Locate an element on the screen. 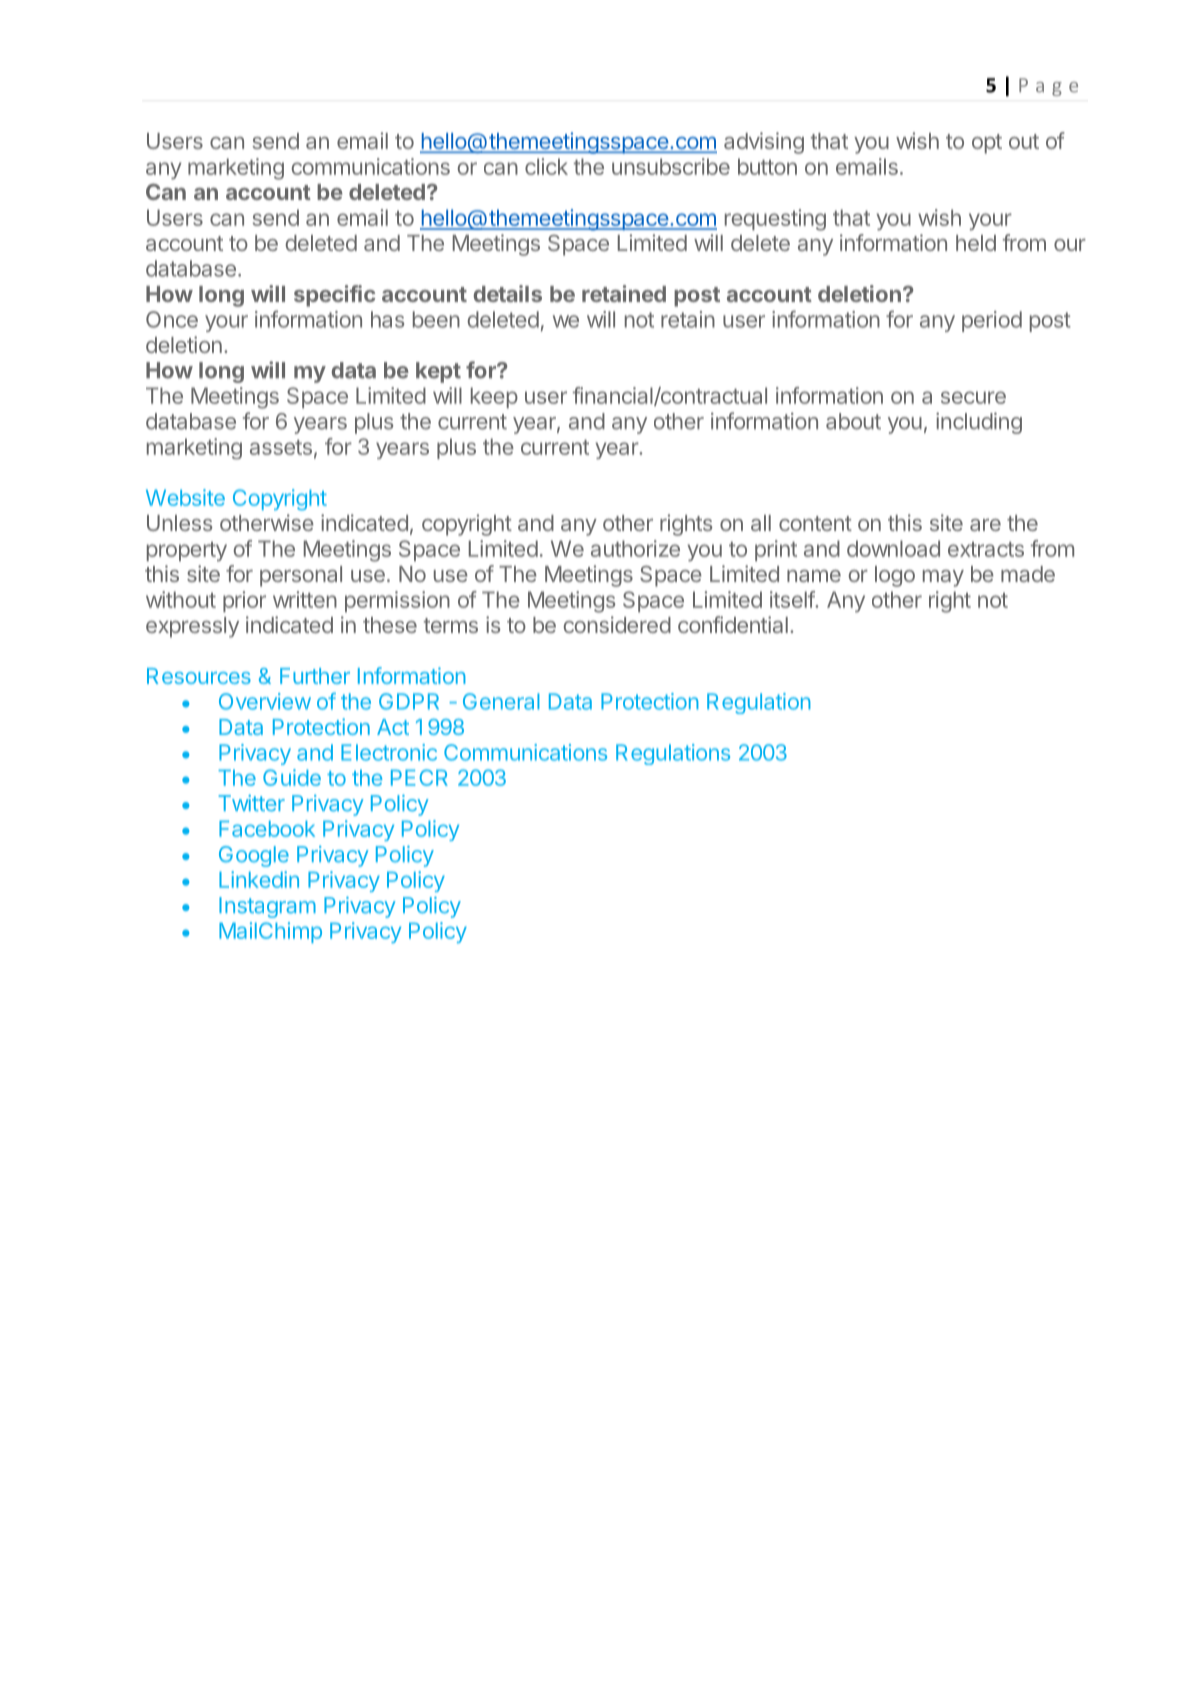 The width and height of the screenshot is (1199, 1695). Unless is located at coordinates (180, 523).
